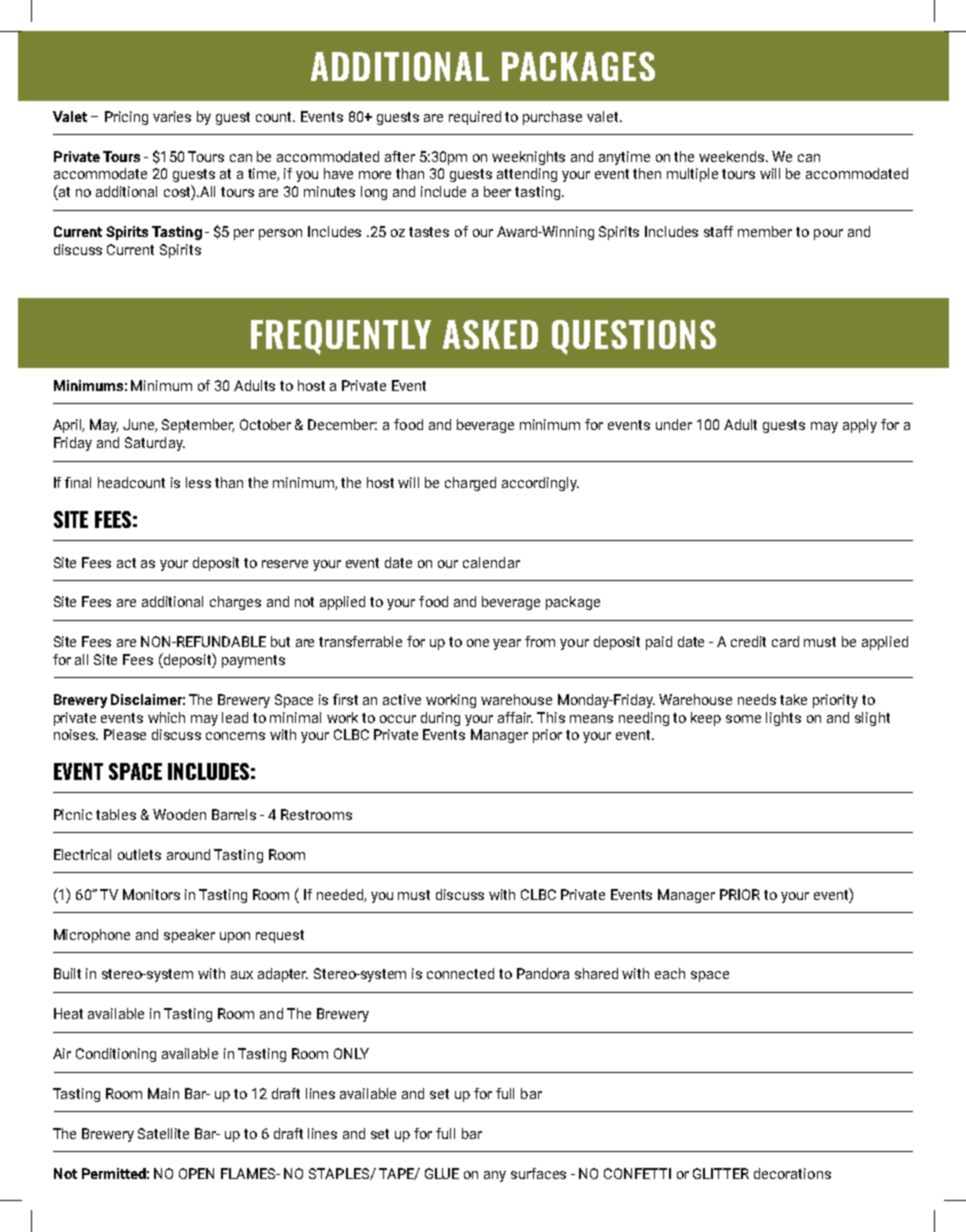 This screenshot has width=966, height=1232. What do you see at coordinates (733, 156) in the screenshot?
I see `weekends` at bounding box center [733, 156].
